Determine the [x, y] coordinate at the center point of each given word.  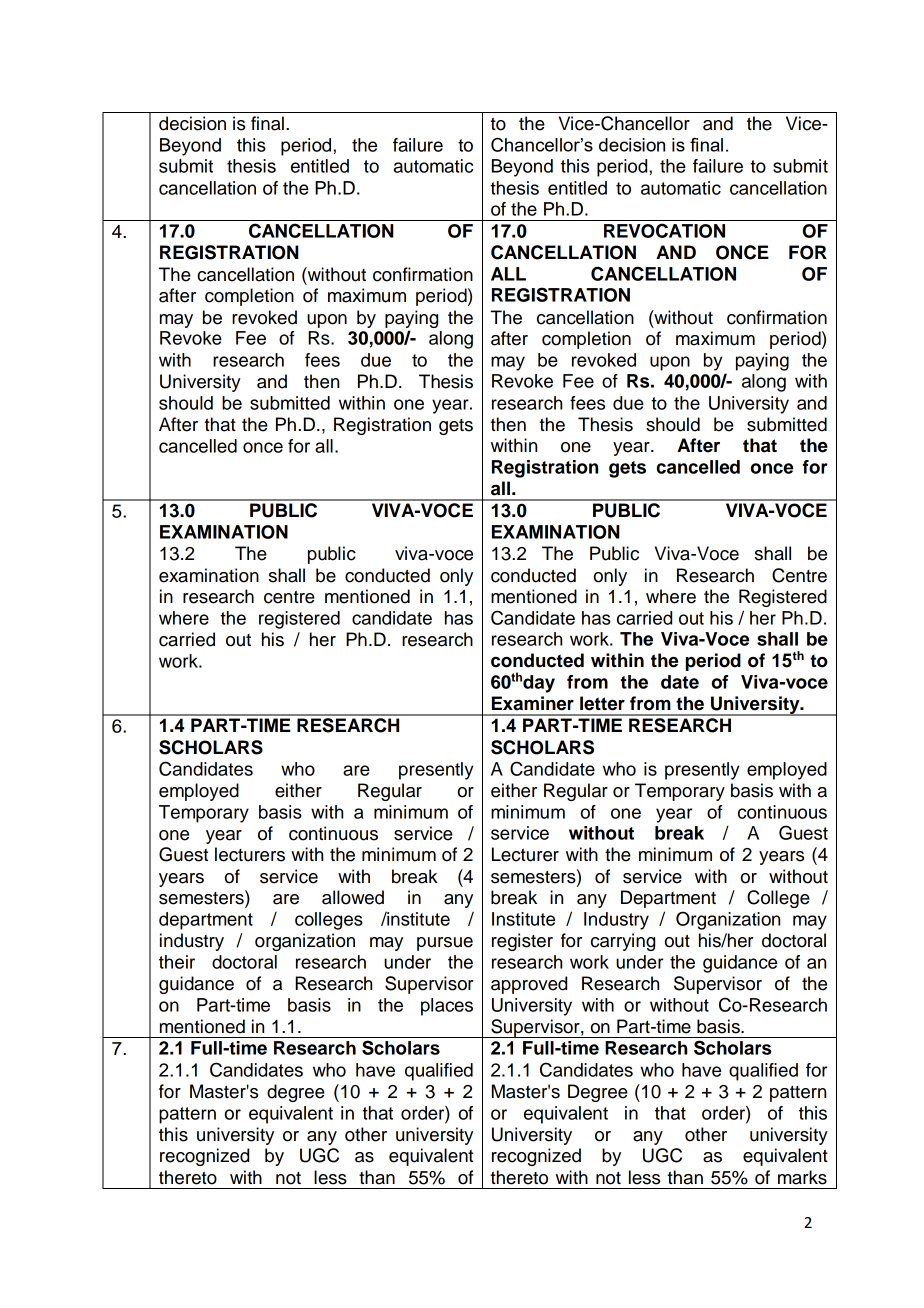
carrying [623, 942]
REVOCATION [664, 230]
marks [802, 1177]
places [447, 1007]
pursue [445, 944]
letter [602, 703]
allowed [353, 897]
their [177, 962]
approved [529, 985]
